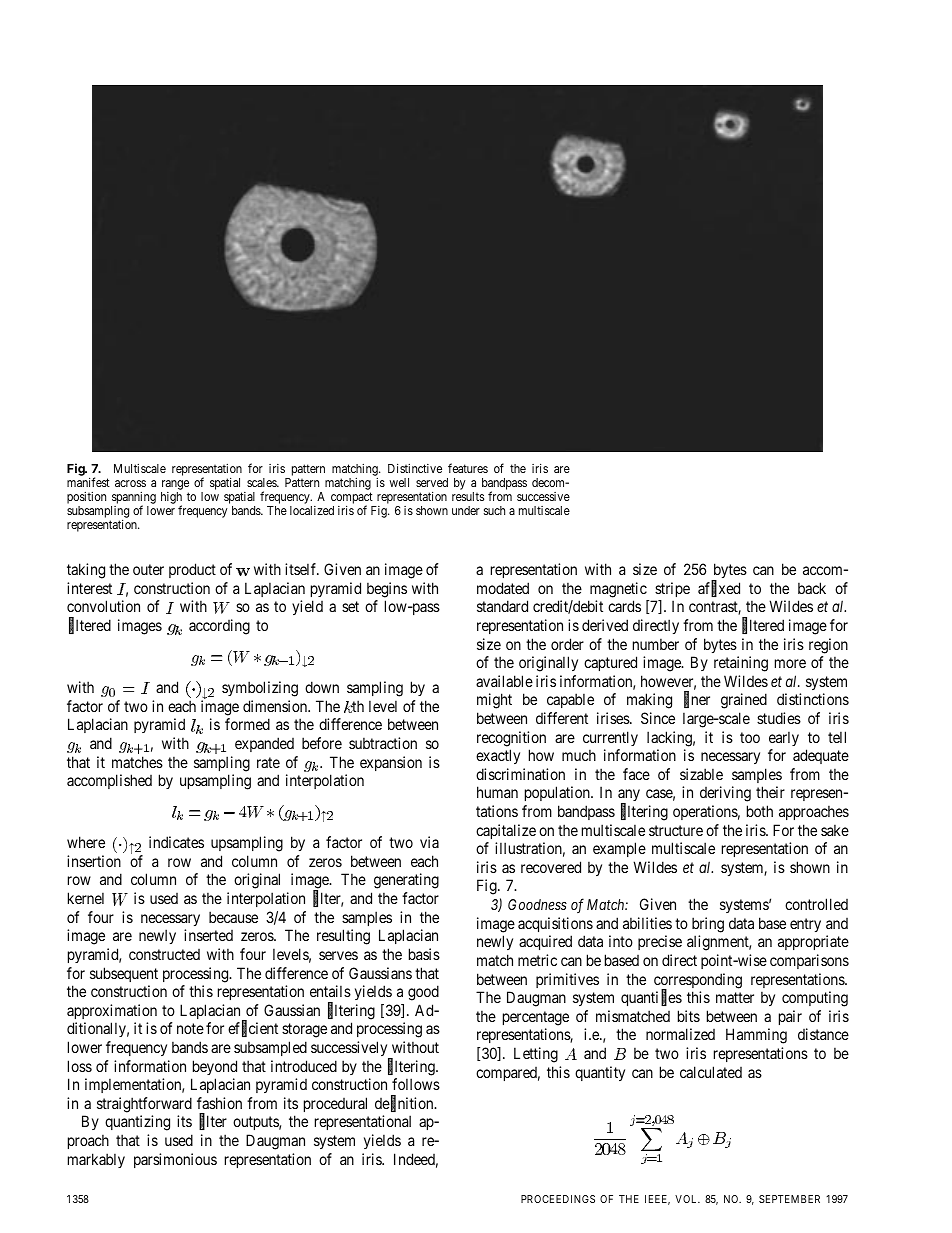 Image resolution: width=952 pixels, height=1233 pixels. I want to click on PROCEEDINGS, so click(558, 1199).
